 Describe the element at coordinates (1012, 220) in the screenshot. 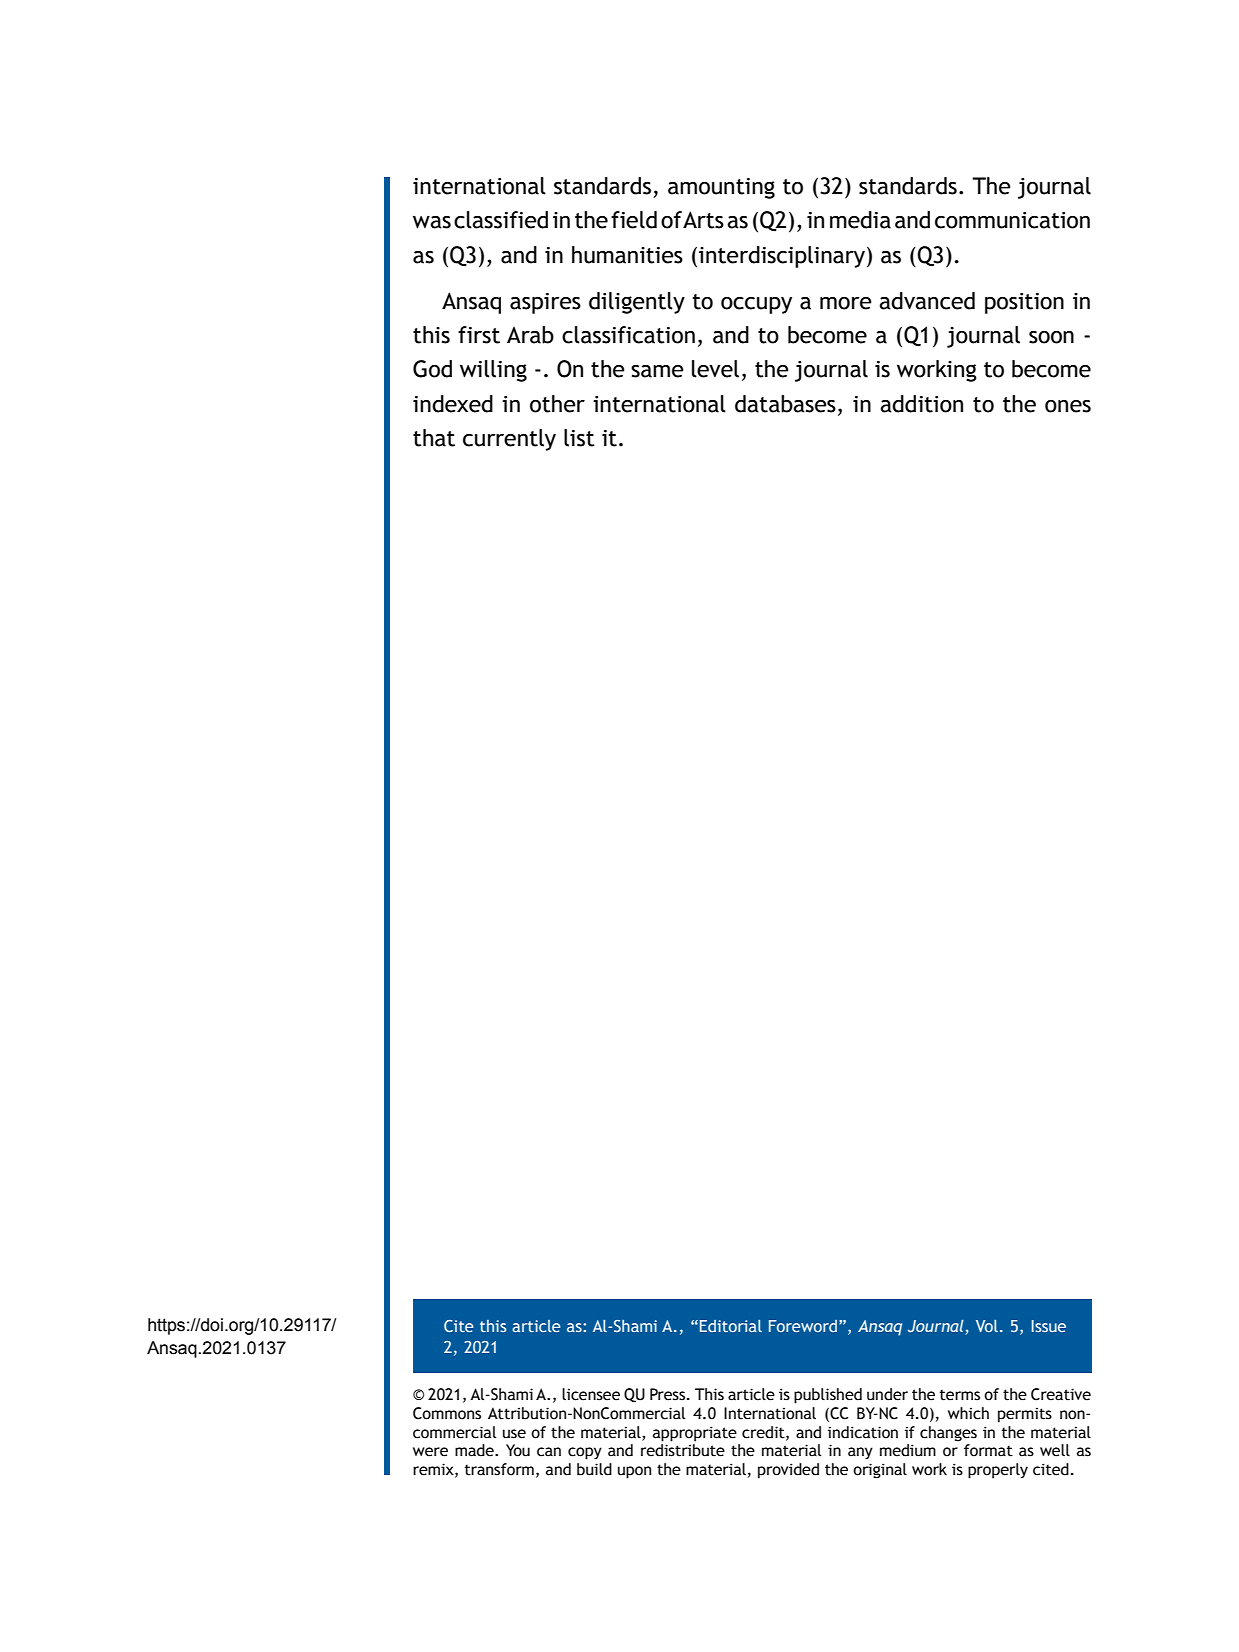

I see `communication` at that location.
